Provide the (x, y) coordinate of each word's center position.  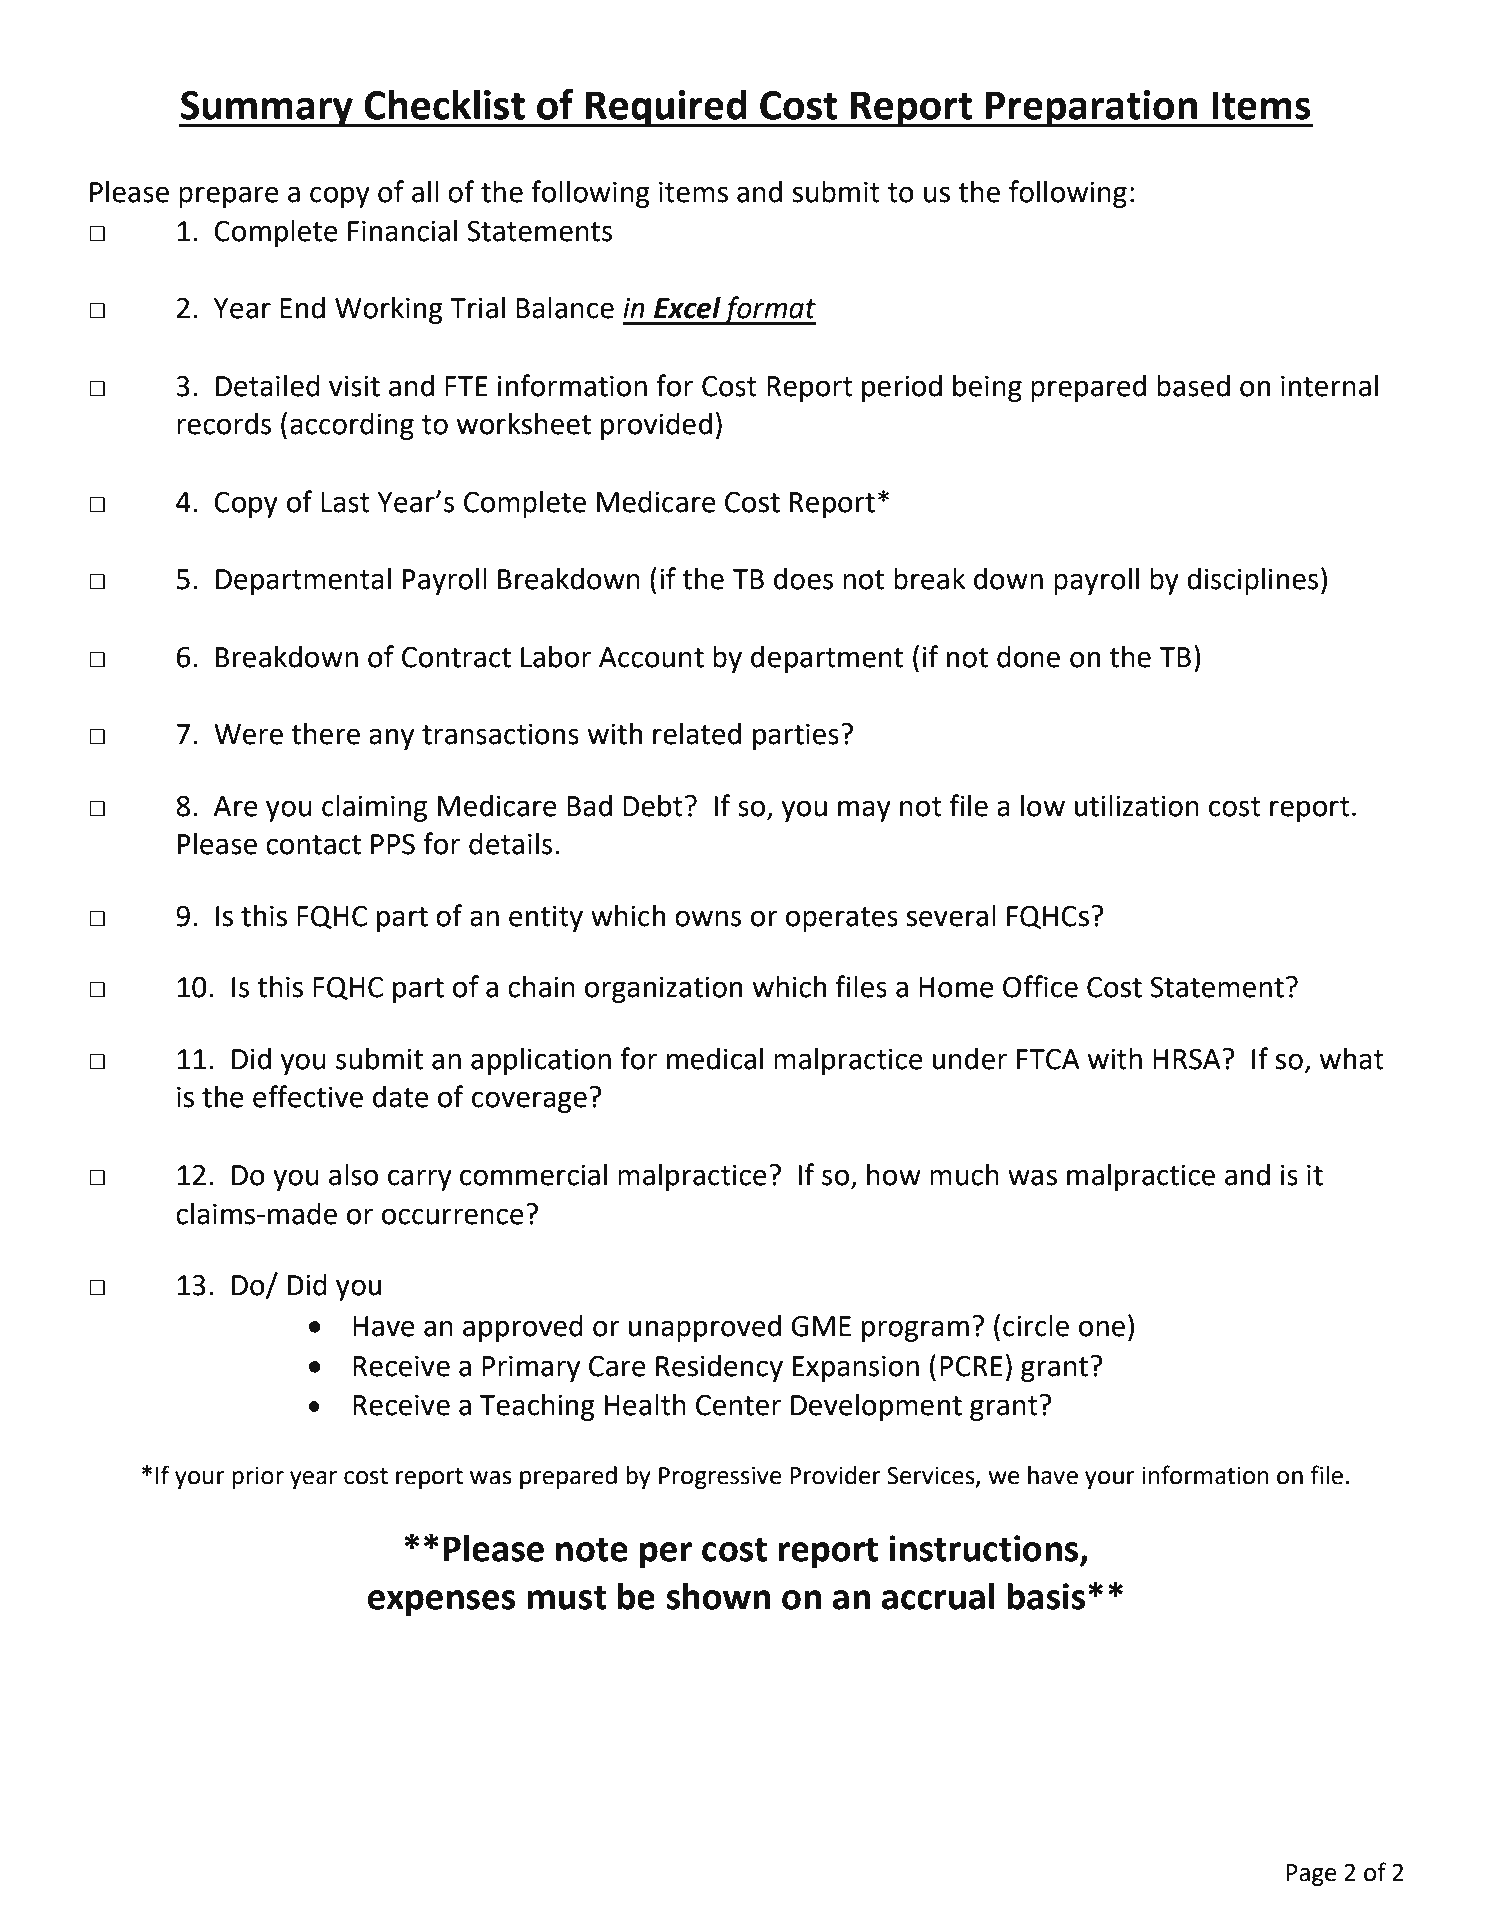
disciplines (1252, 581)
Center (738, 1405)
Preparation (1092, 109)
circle (1036, 1326)
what (1352, 1058)
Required (666, 108)
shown (718, 1596)
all (425, 191)
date (401, 1096)
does (803, 578)
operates (842, 919)
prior (258, 1478)
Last (345, 502)
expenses (441, 1603)
